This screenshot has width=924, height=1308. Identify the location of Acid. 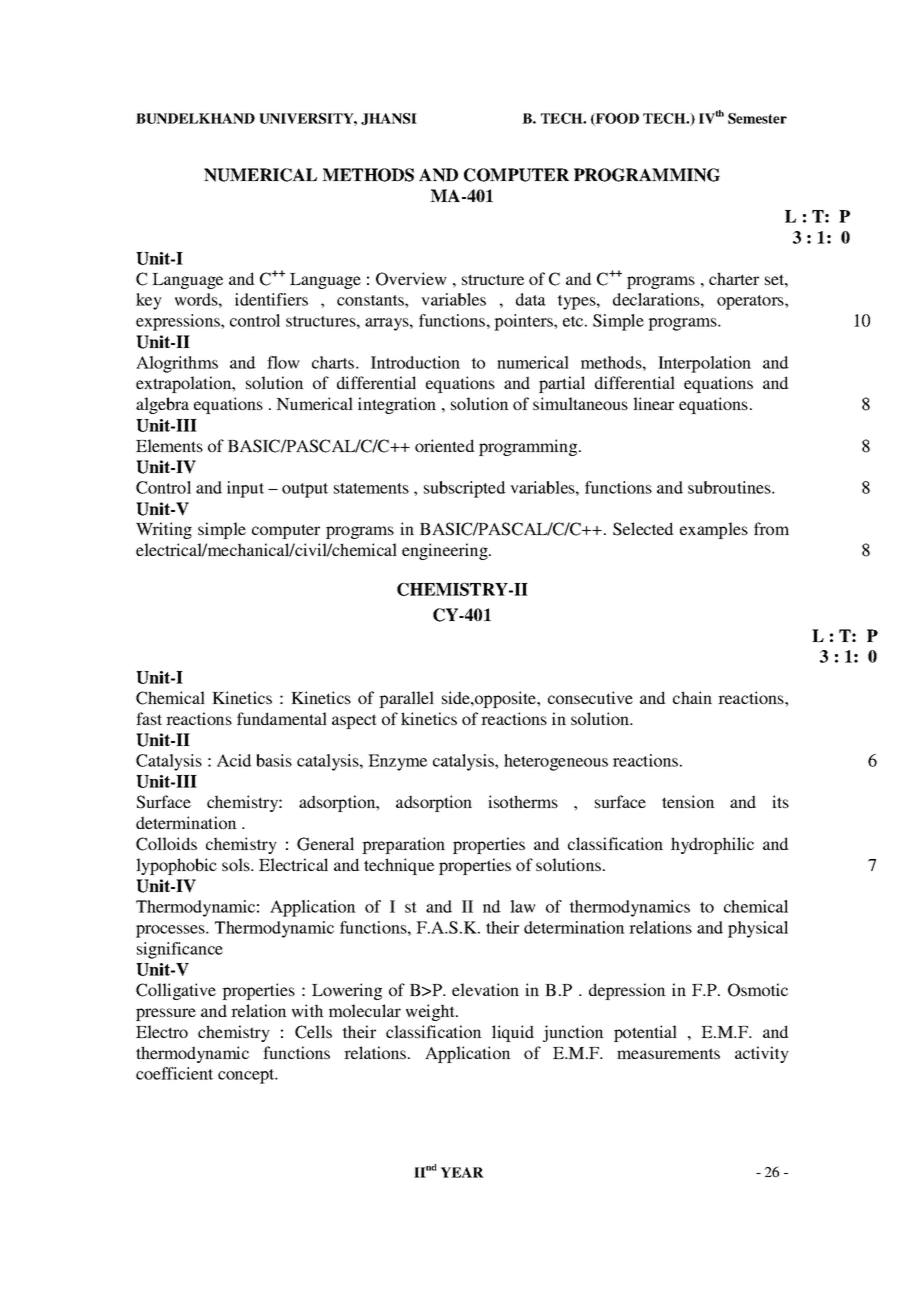
(234, 760).
